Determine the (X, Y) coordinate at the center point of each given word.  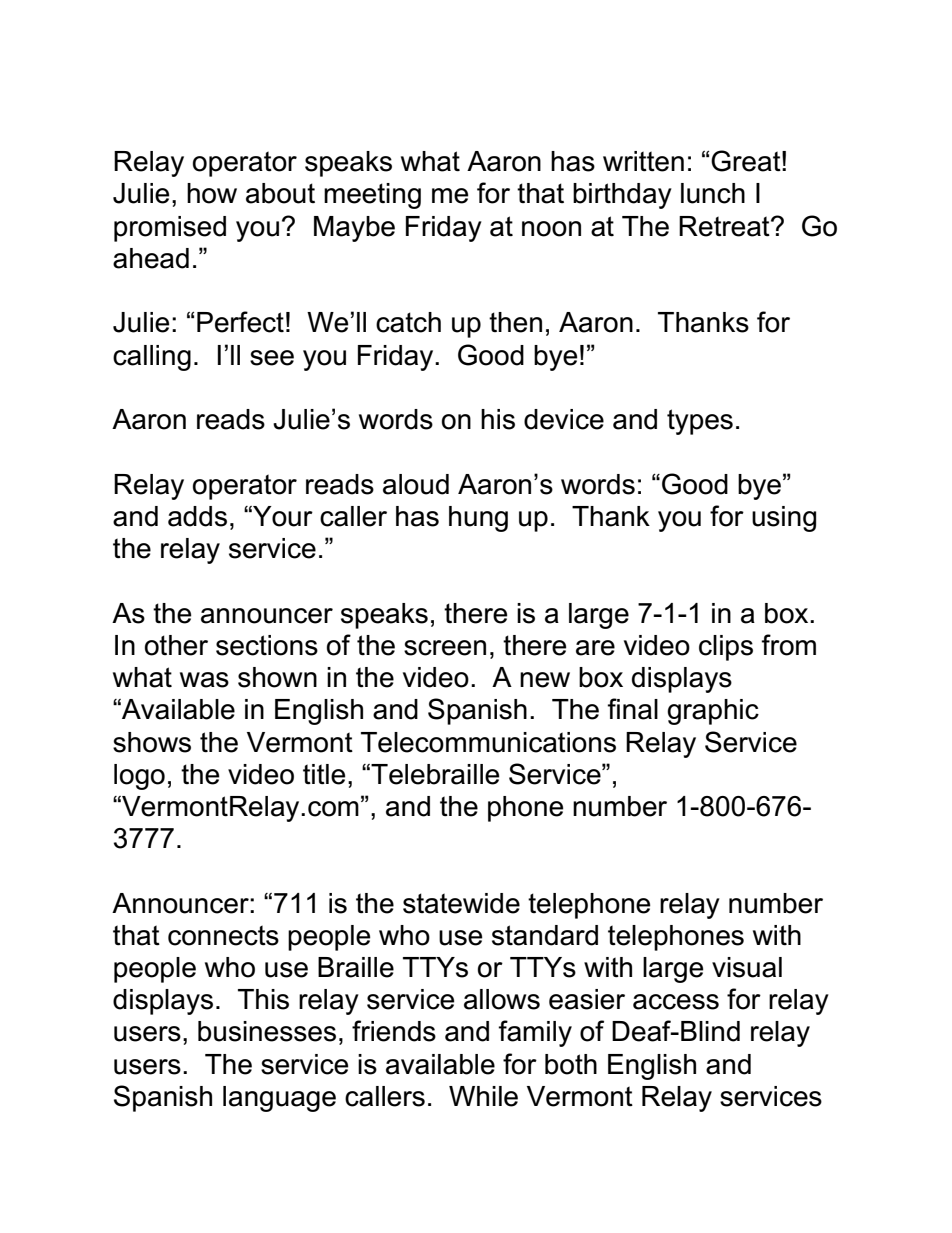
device (564, 419)
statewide (461, 903)
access (676, 1002)
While (483, 1096)
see (272, 358)
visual (747, 967)
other (176, 645)
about (280, 193)
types (700, 422)
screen (445, 648)
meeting (372, 196)
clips (726, 648)
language (279, 1099)
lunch (713, 193)
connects (223, 935)
